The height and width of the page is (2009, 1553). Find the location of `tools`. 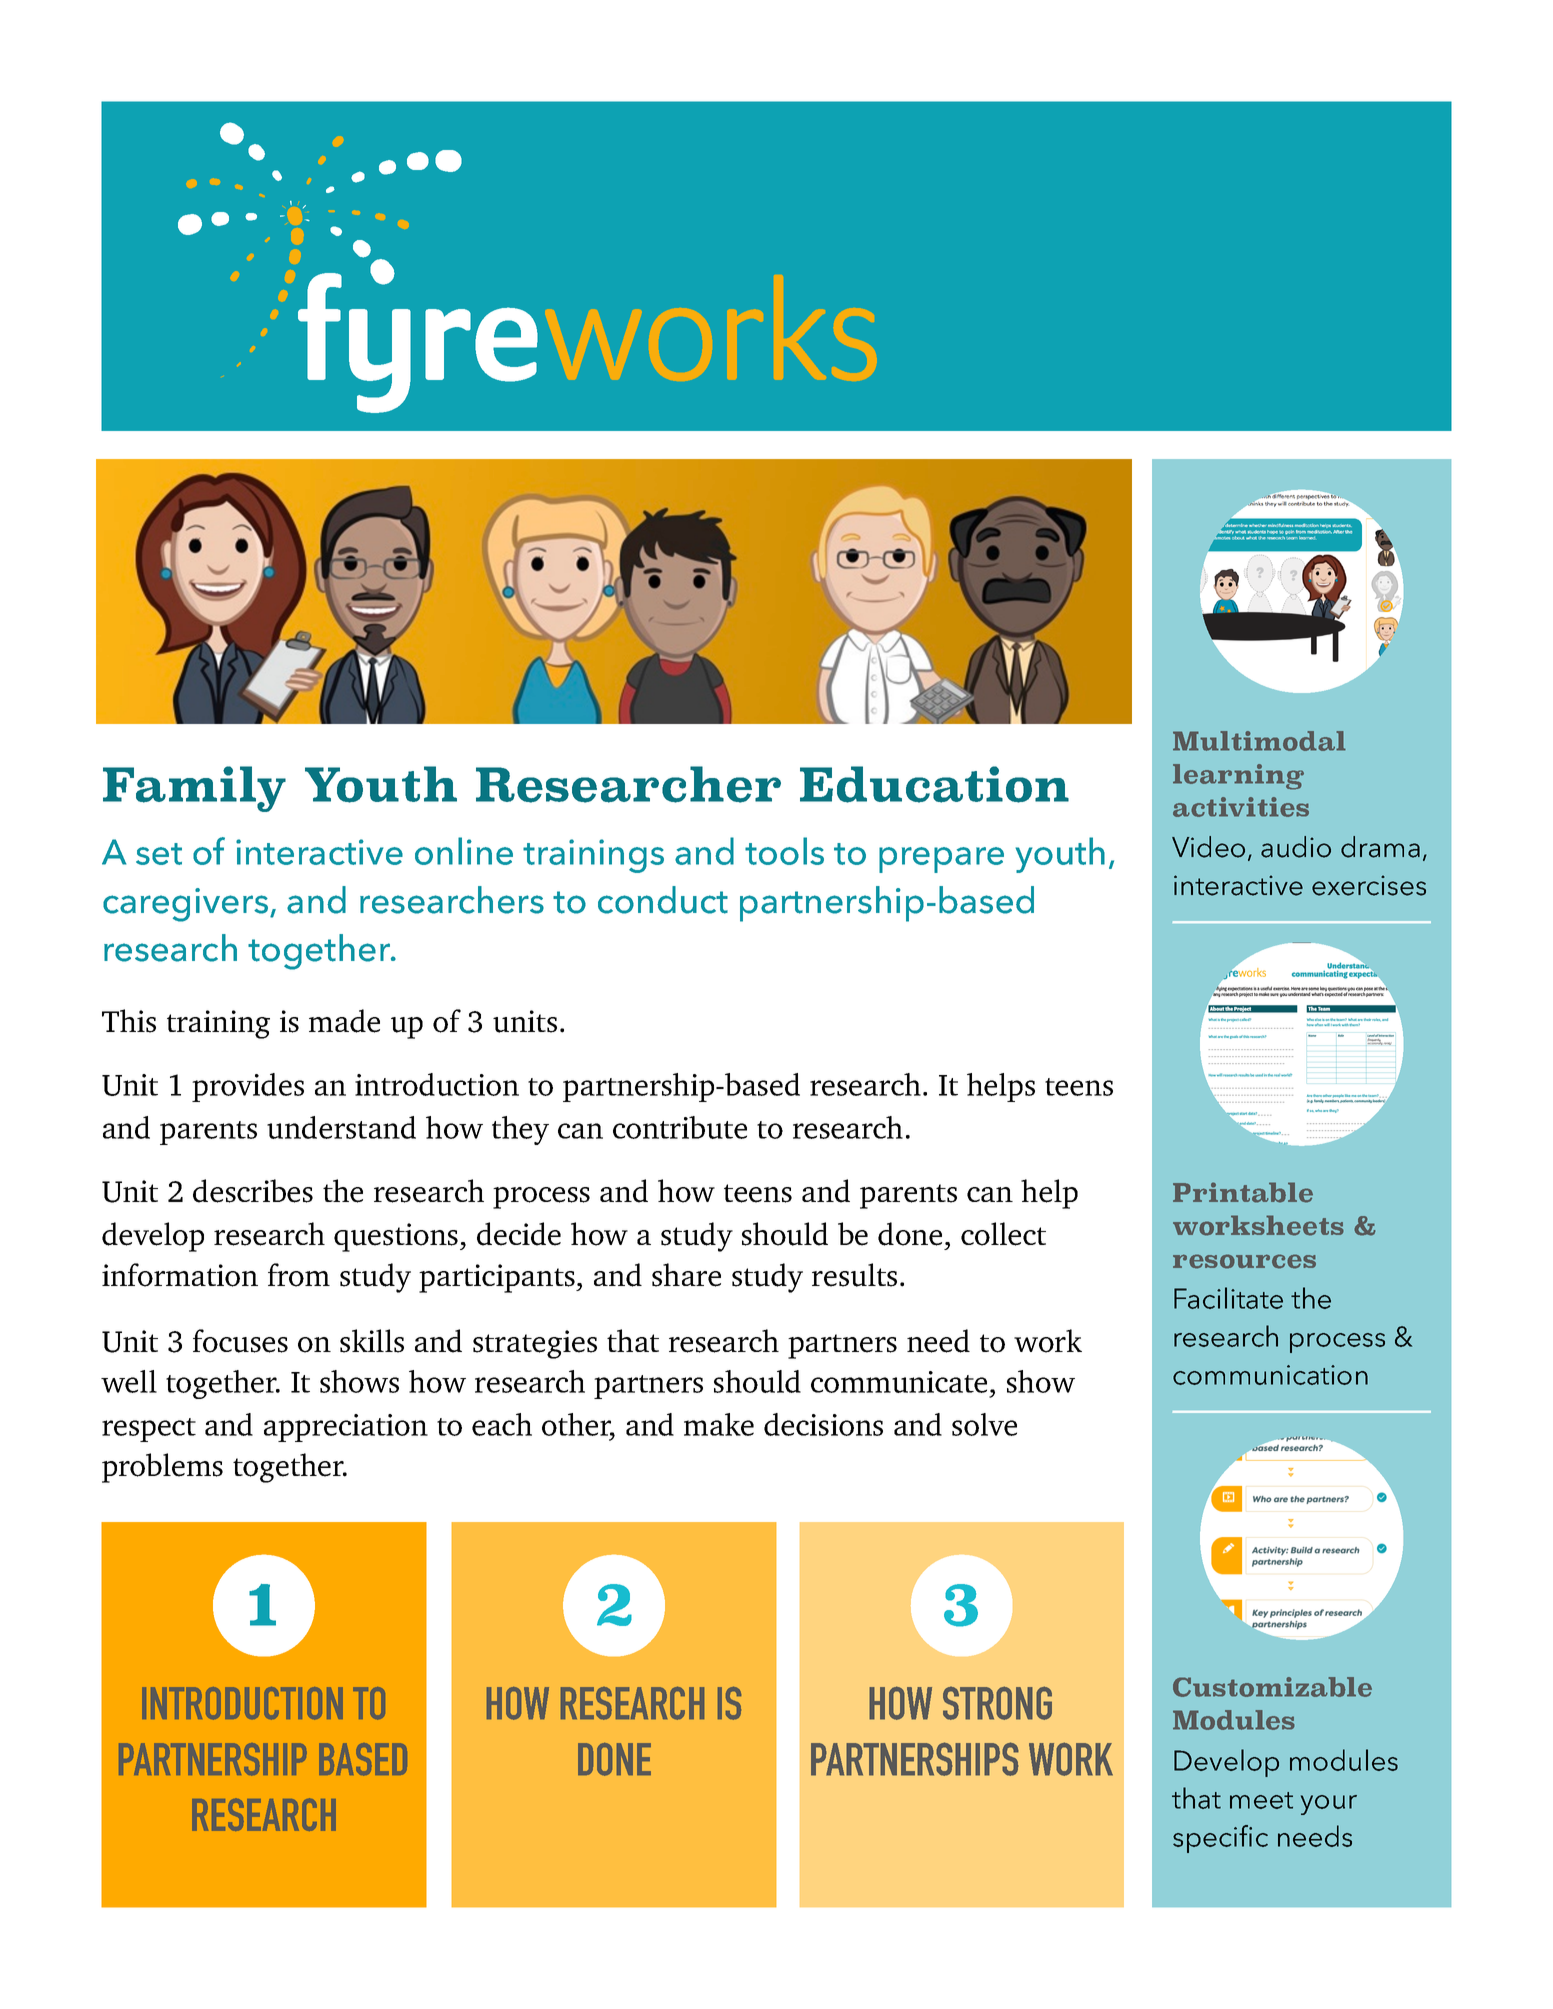

tools is located at coordinates (784, 851).
